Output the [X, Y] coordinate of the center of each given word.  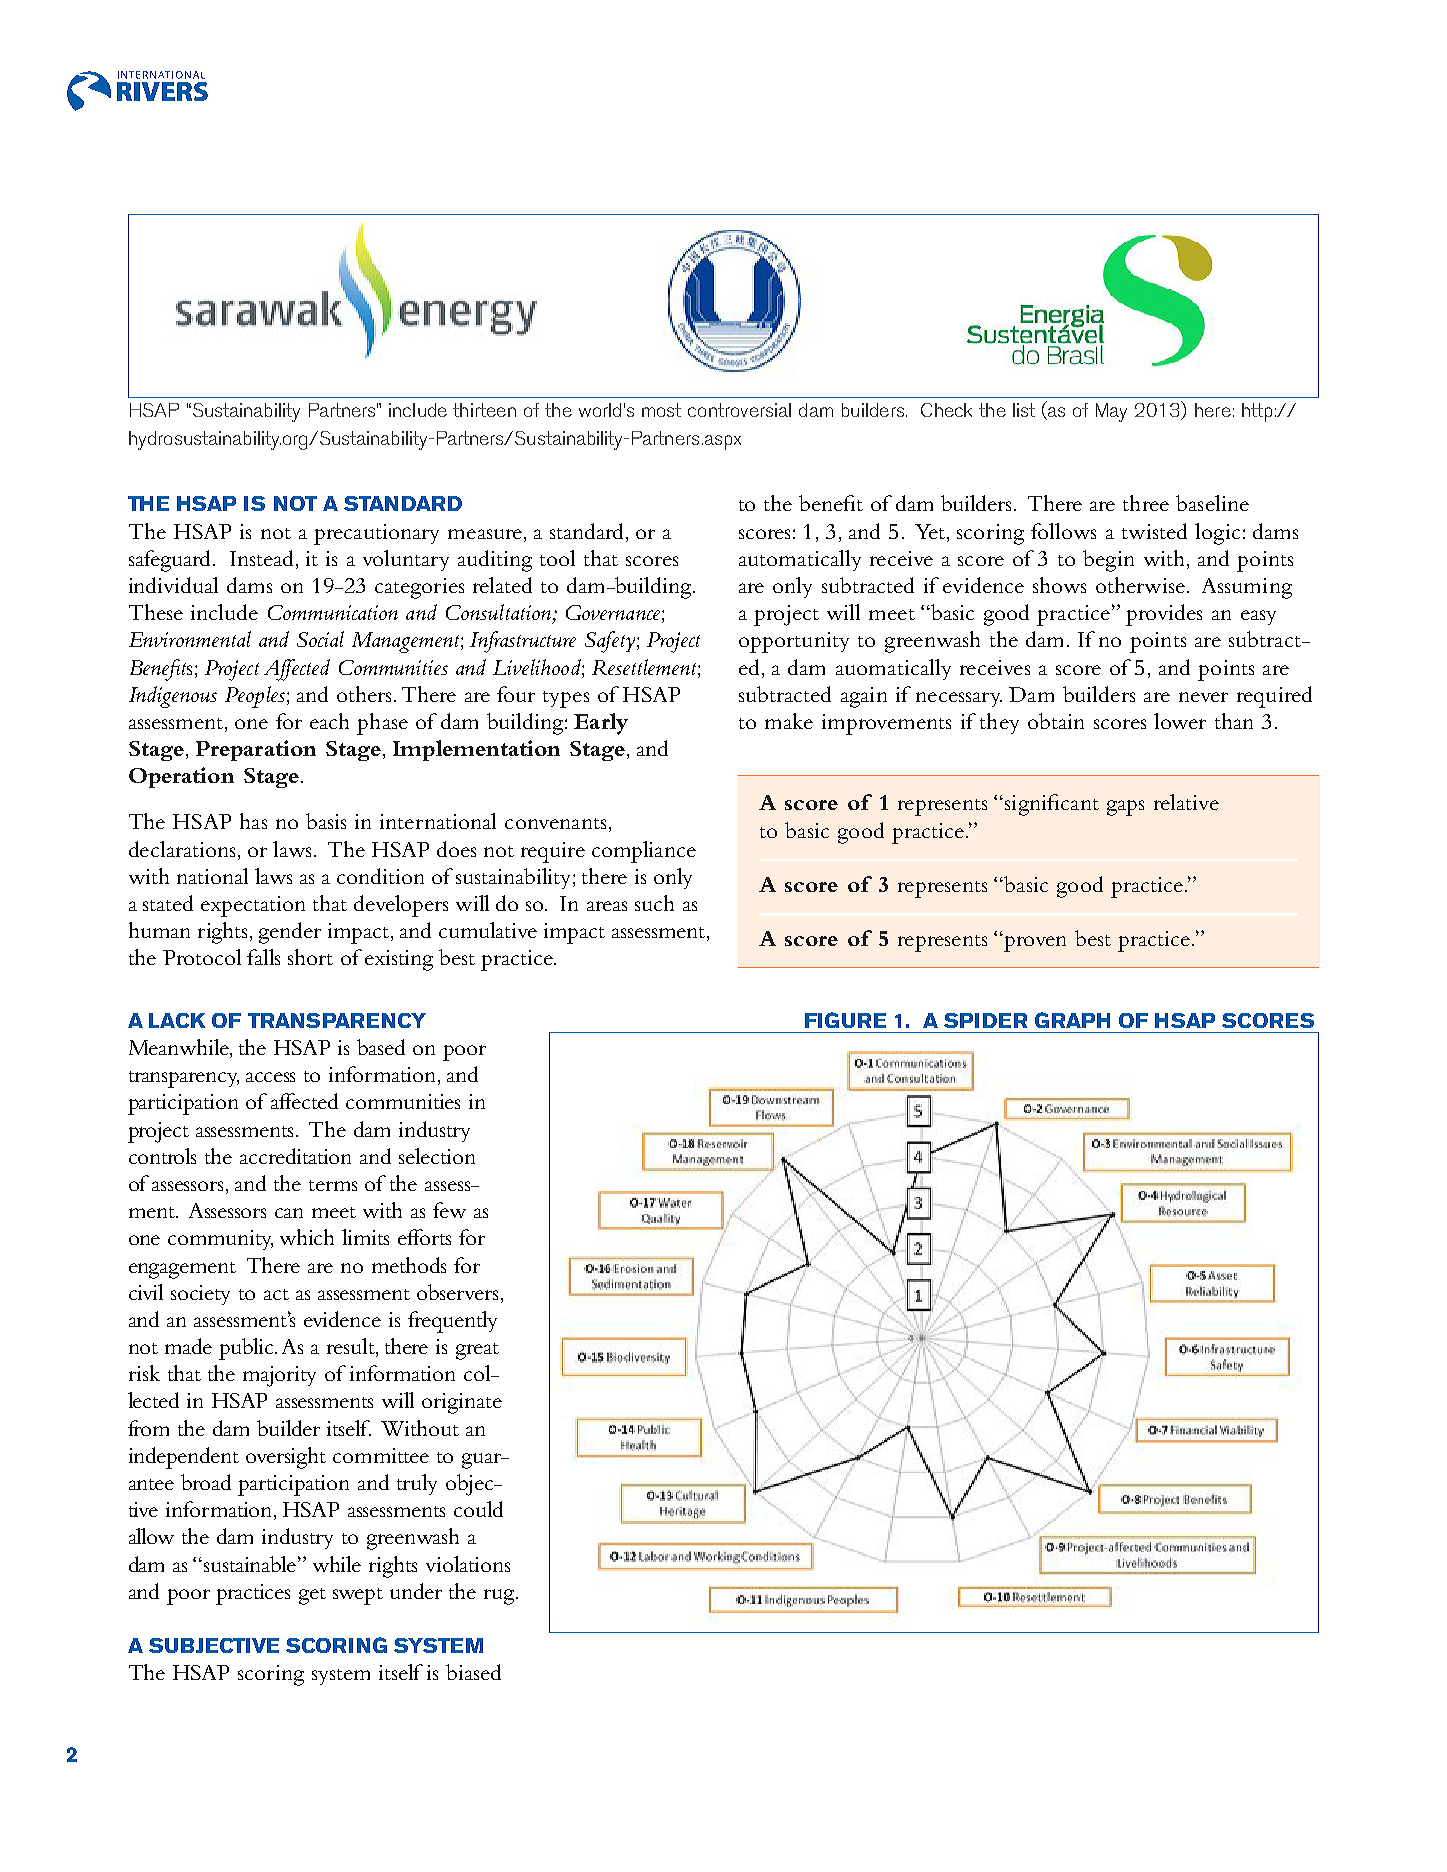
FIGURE [845, 1020]
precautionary [376, 534]
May [1111, 412]
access [270, 1077]
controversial [739, 410]
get [312, 1596]
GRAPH [1072, 1020]
